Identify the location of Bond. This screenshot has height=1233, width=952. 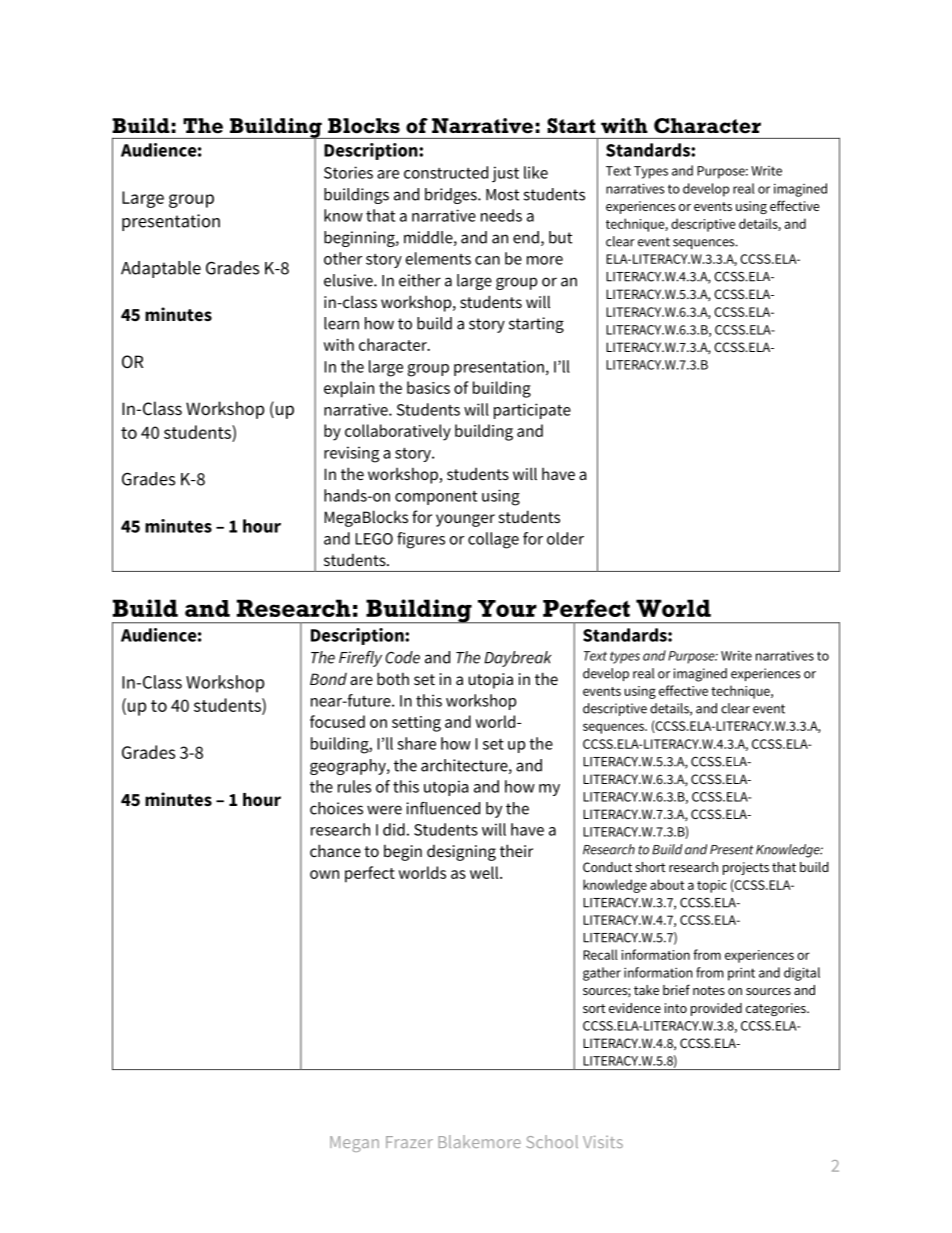
(328, 679).
